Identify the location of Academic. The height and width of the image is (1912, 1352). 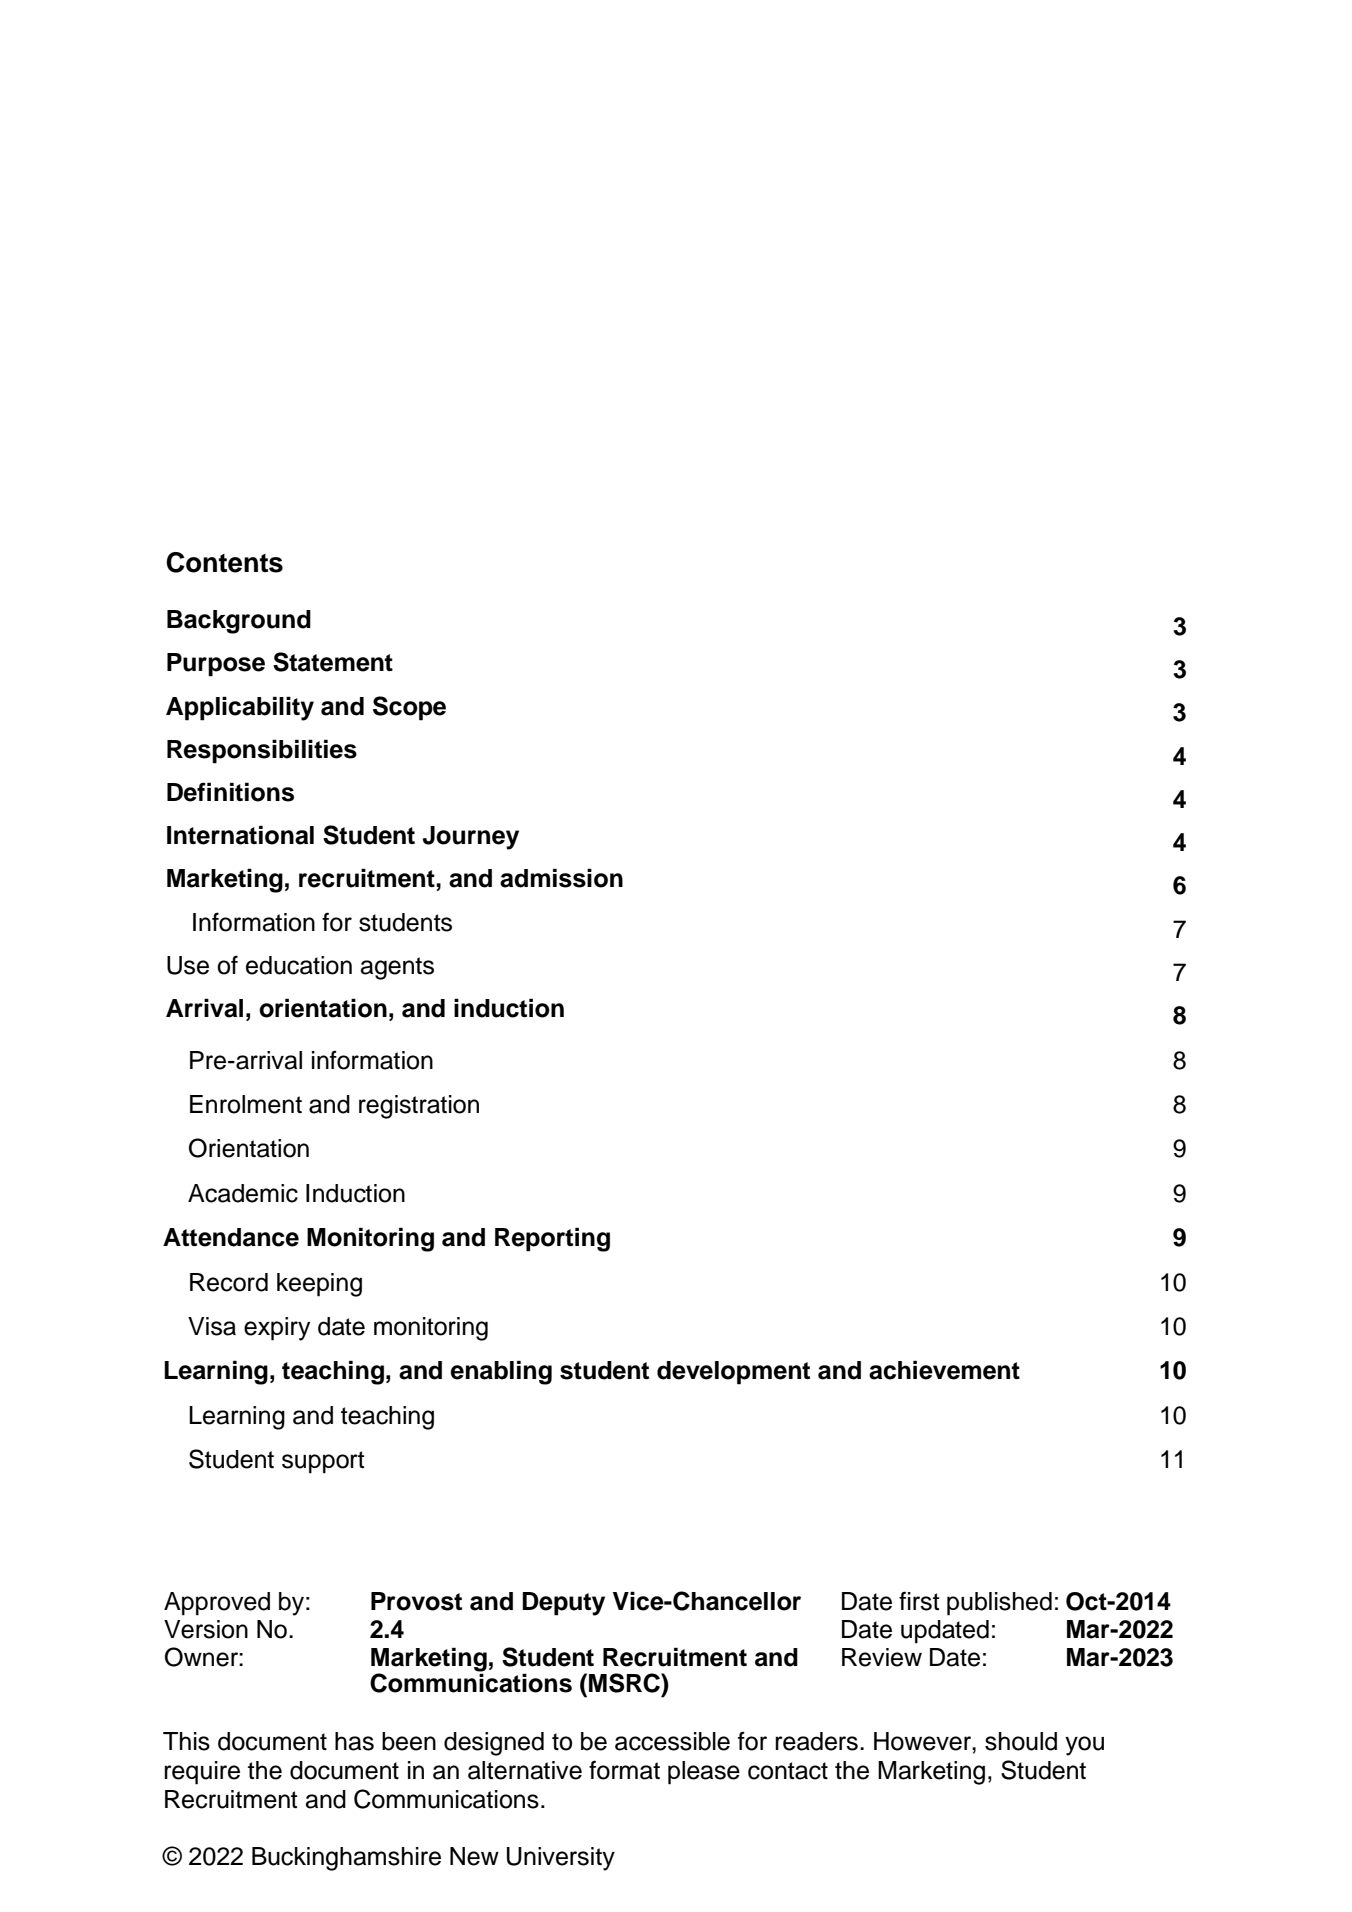
(243, 1193).
